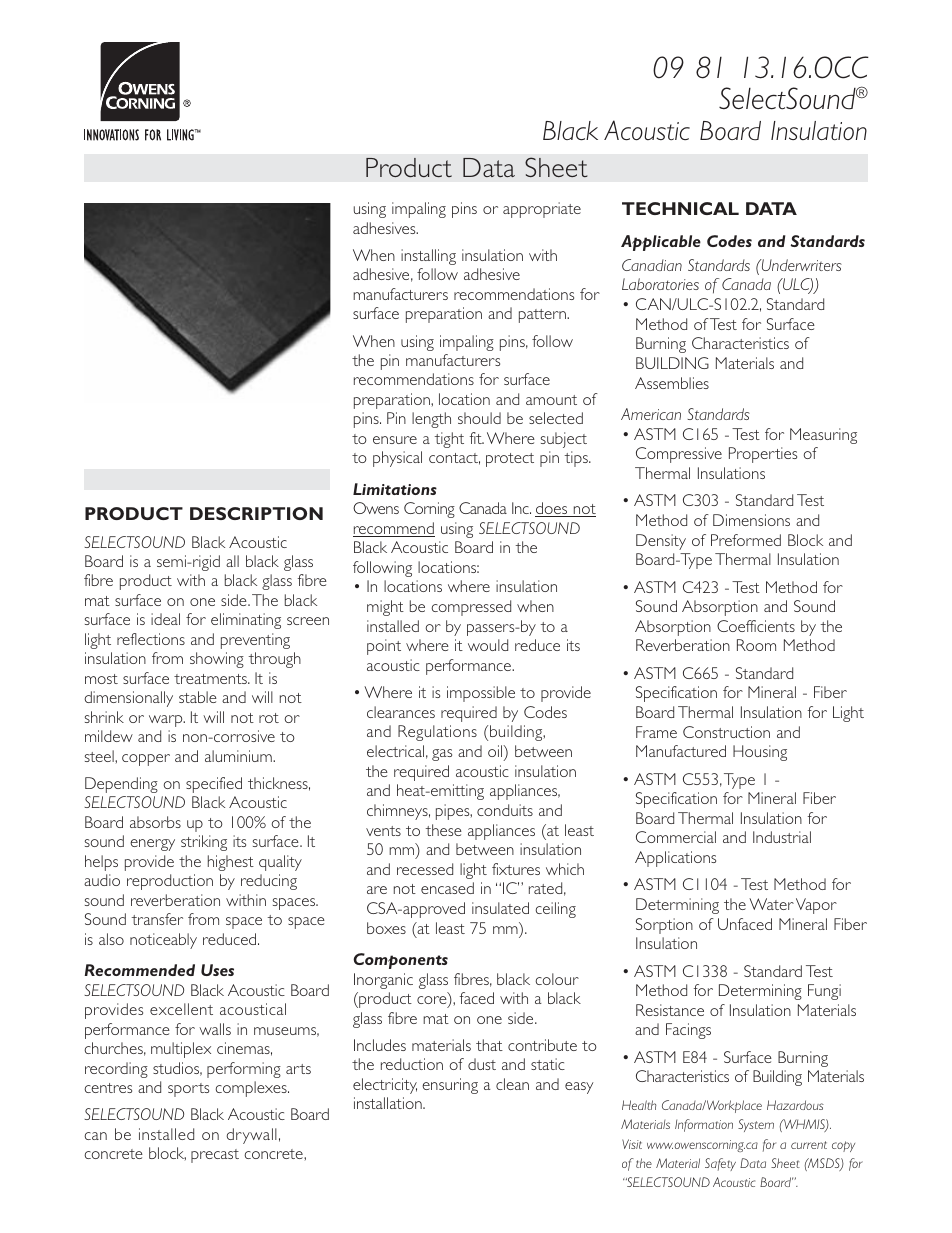 The width and height of the document is (952, 1233). I want to click on impossible, so click(481, 694).
